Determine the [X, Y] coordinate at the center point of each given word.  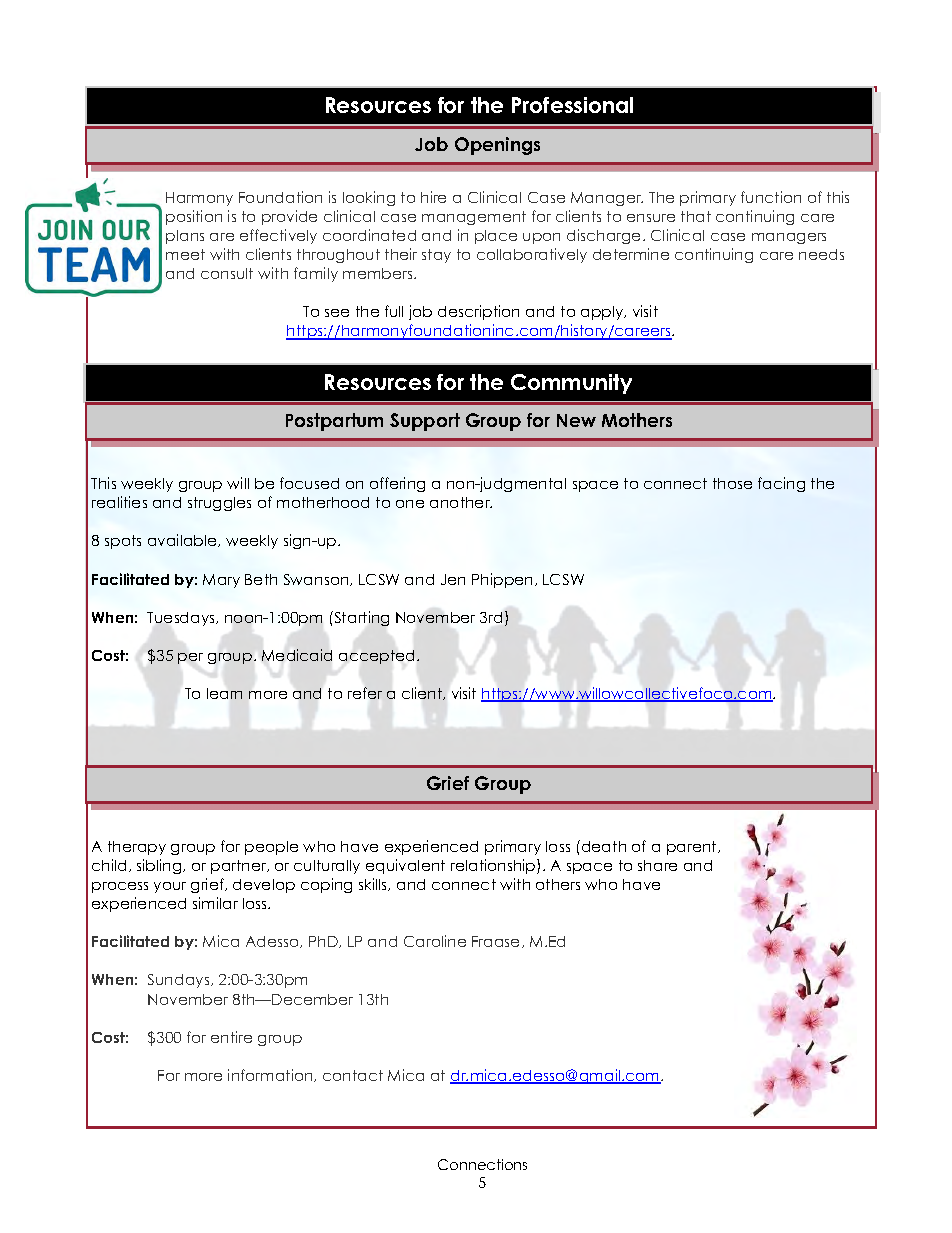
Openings [497, 146]
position [194, 217]
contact [353, 1075]
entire [231, 1037]
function [771, 197]
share [657, 865]
